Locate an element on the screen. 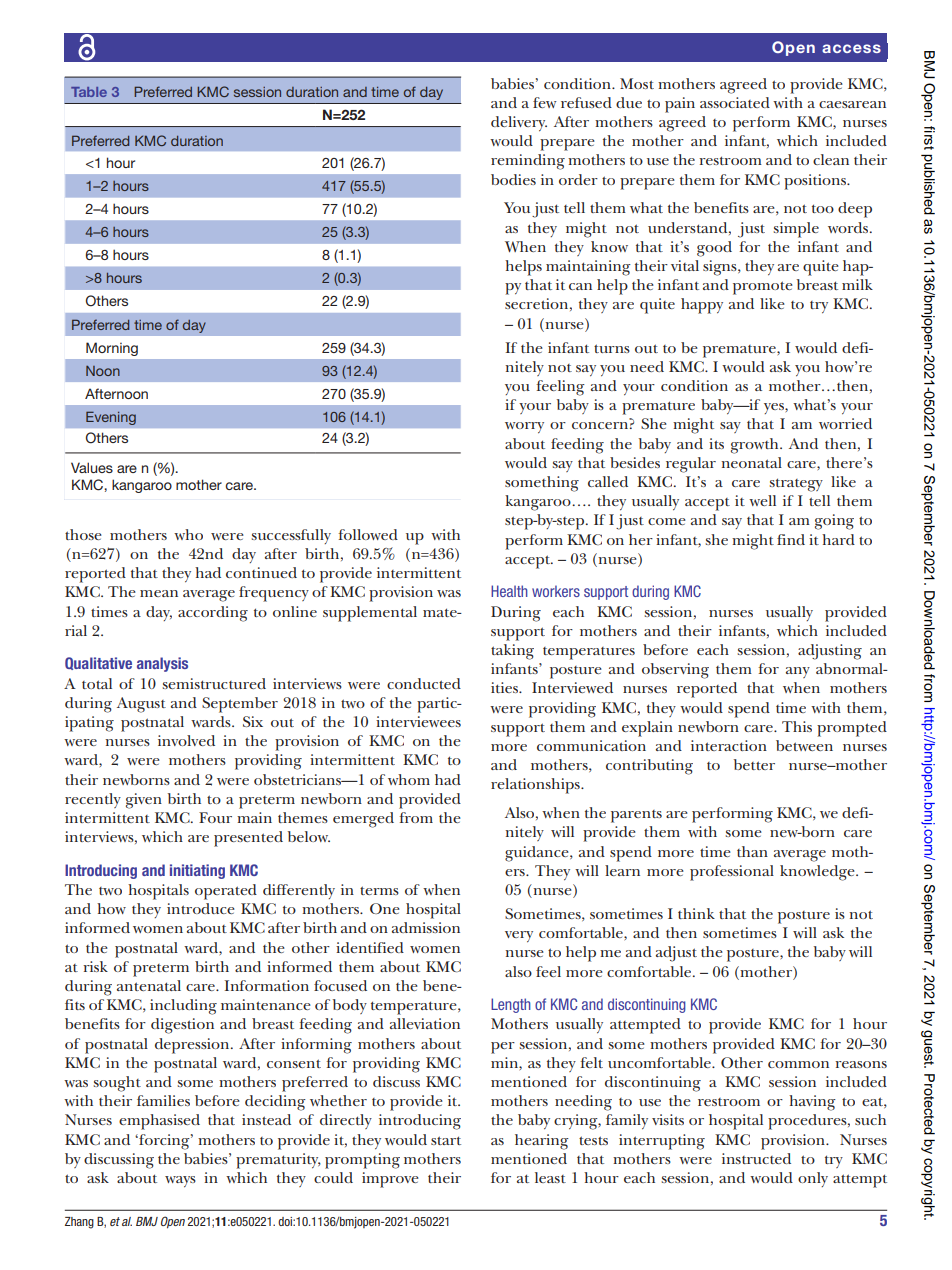 The image size is (952, 1270). few is located at coordinates (545, 102).
